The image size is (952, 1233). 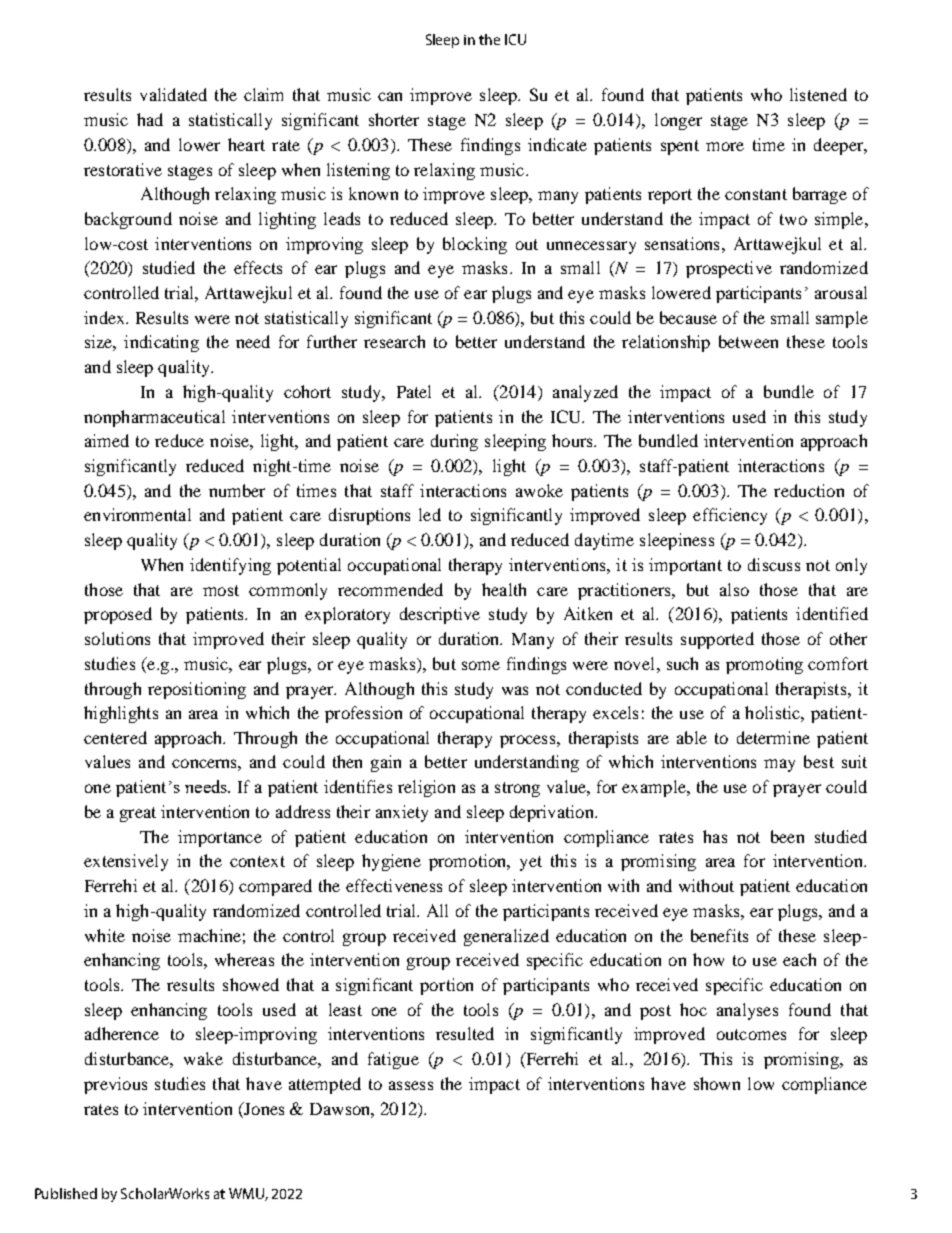 What do you see at coordinates (138, 814) in the page?
I see `great` at bounding box center [138, 814].
